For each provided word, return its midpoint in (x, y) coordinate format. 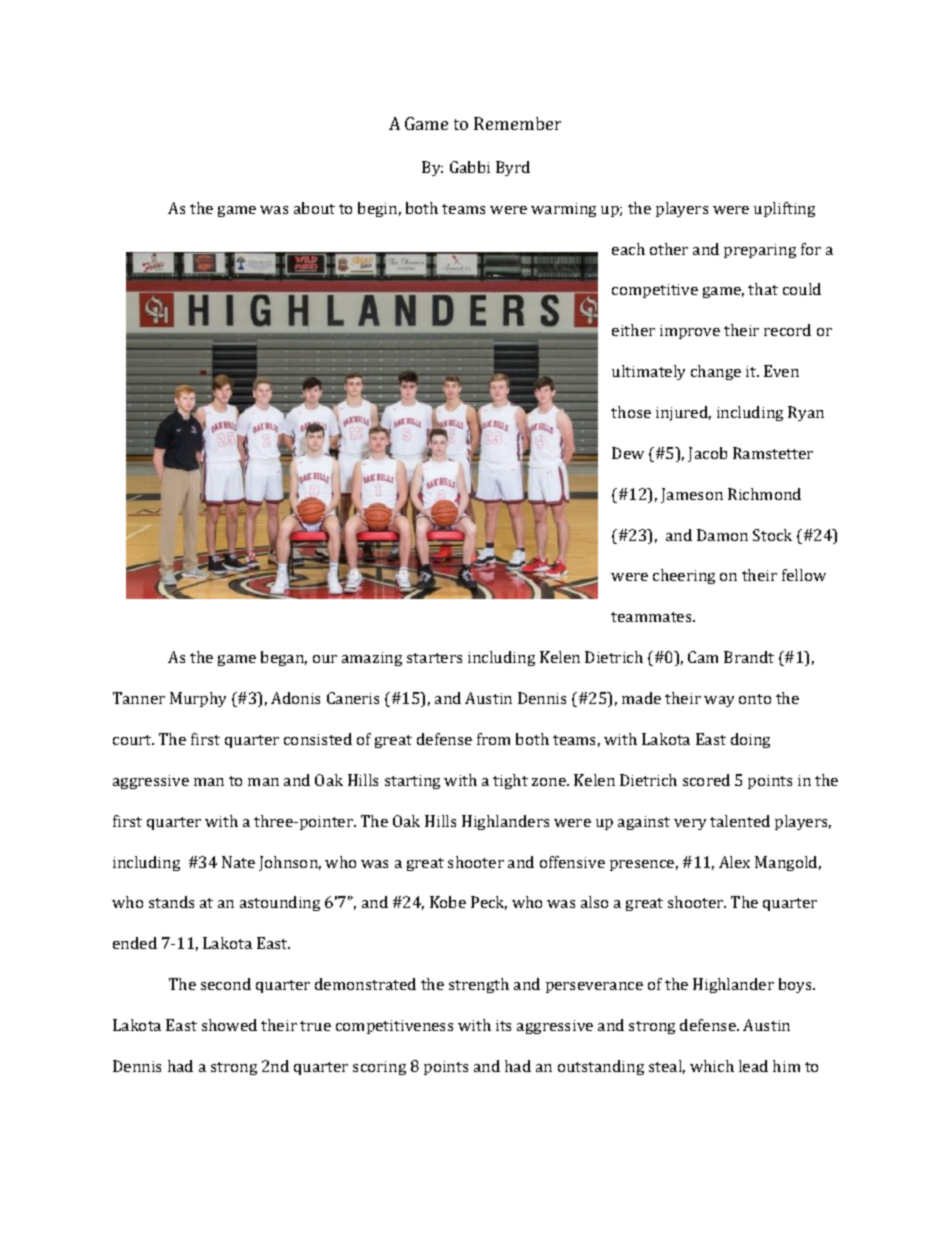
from (493, 739)
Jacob (707, 454)
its (503, 1025)
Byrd (513, 168)
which (712, 1066)
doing (750, 740)
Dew (628, 453)
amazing (372, 659)
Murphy (198, 699)
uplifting (784, 209)
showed (229, 1025)
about (314, 208)
